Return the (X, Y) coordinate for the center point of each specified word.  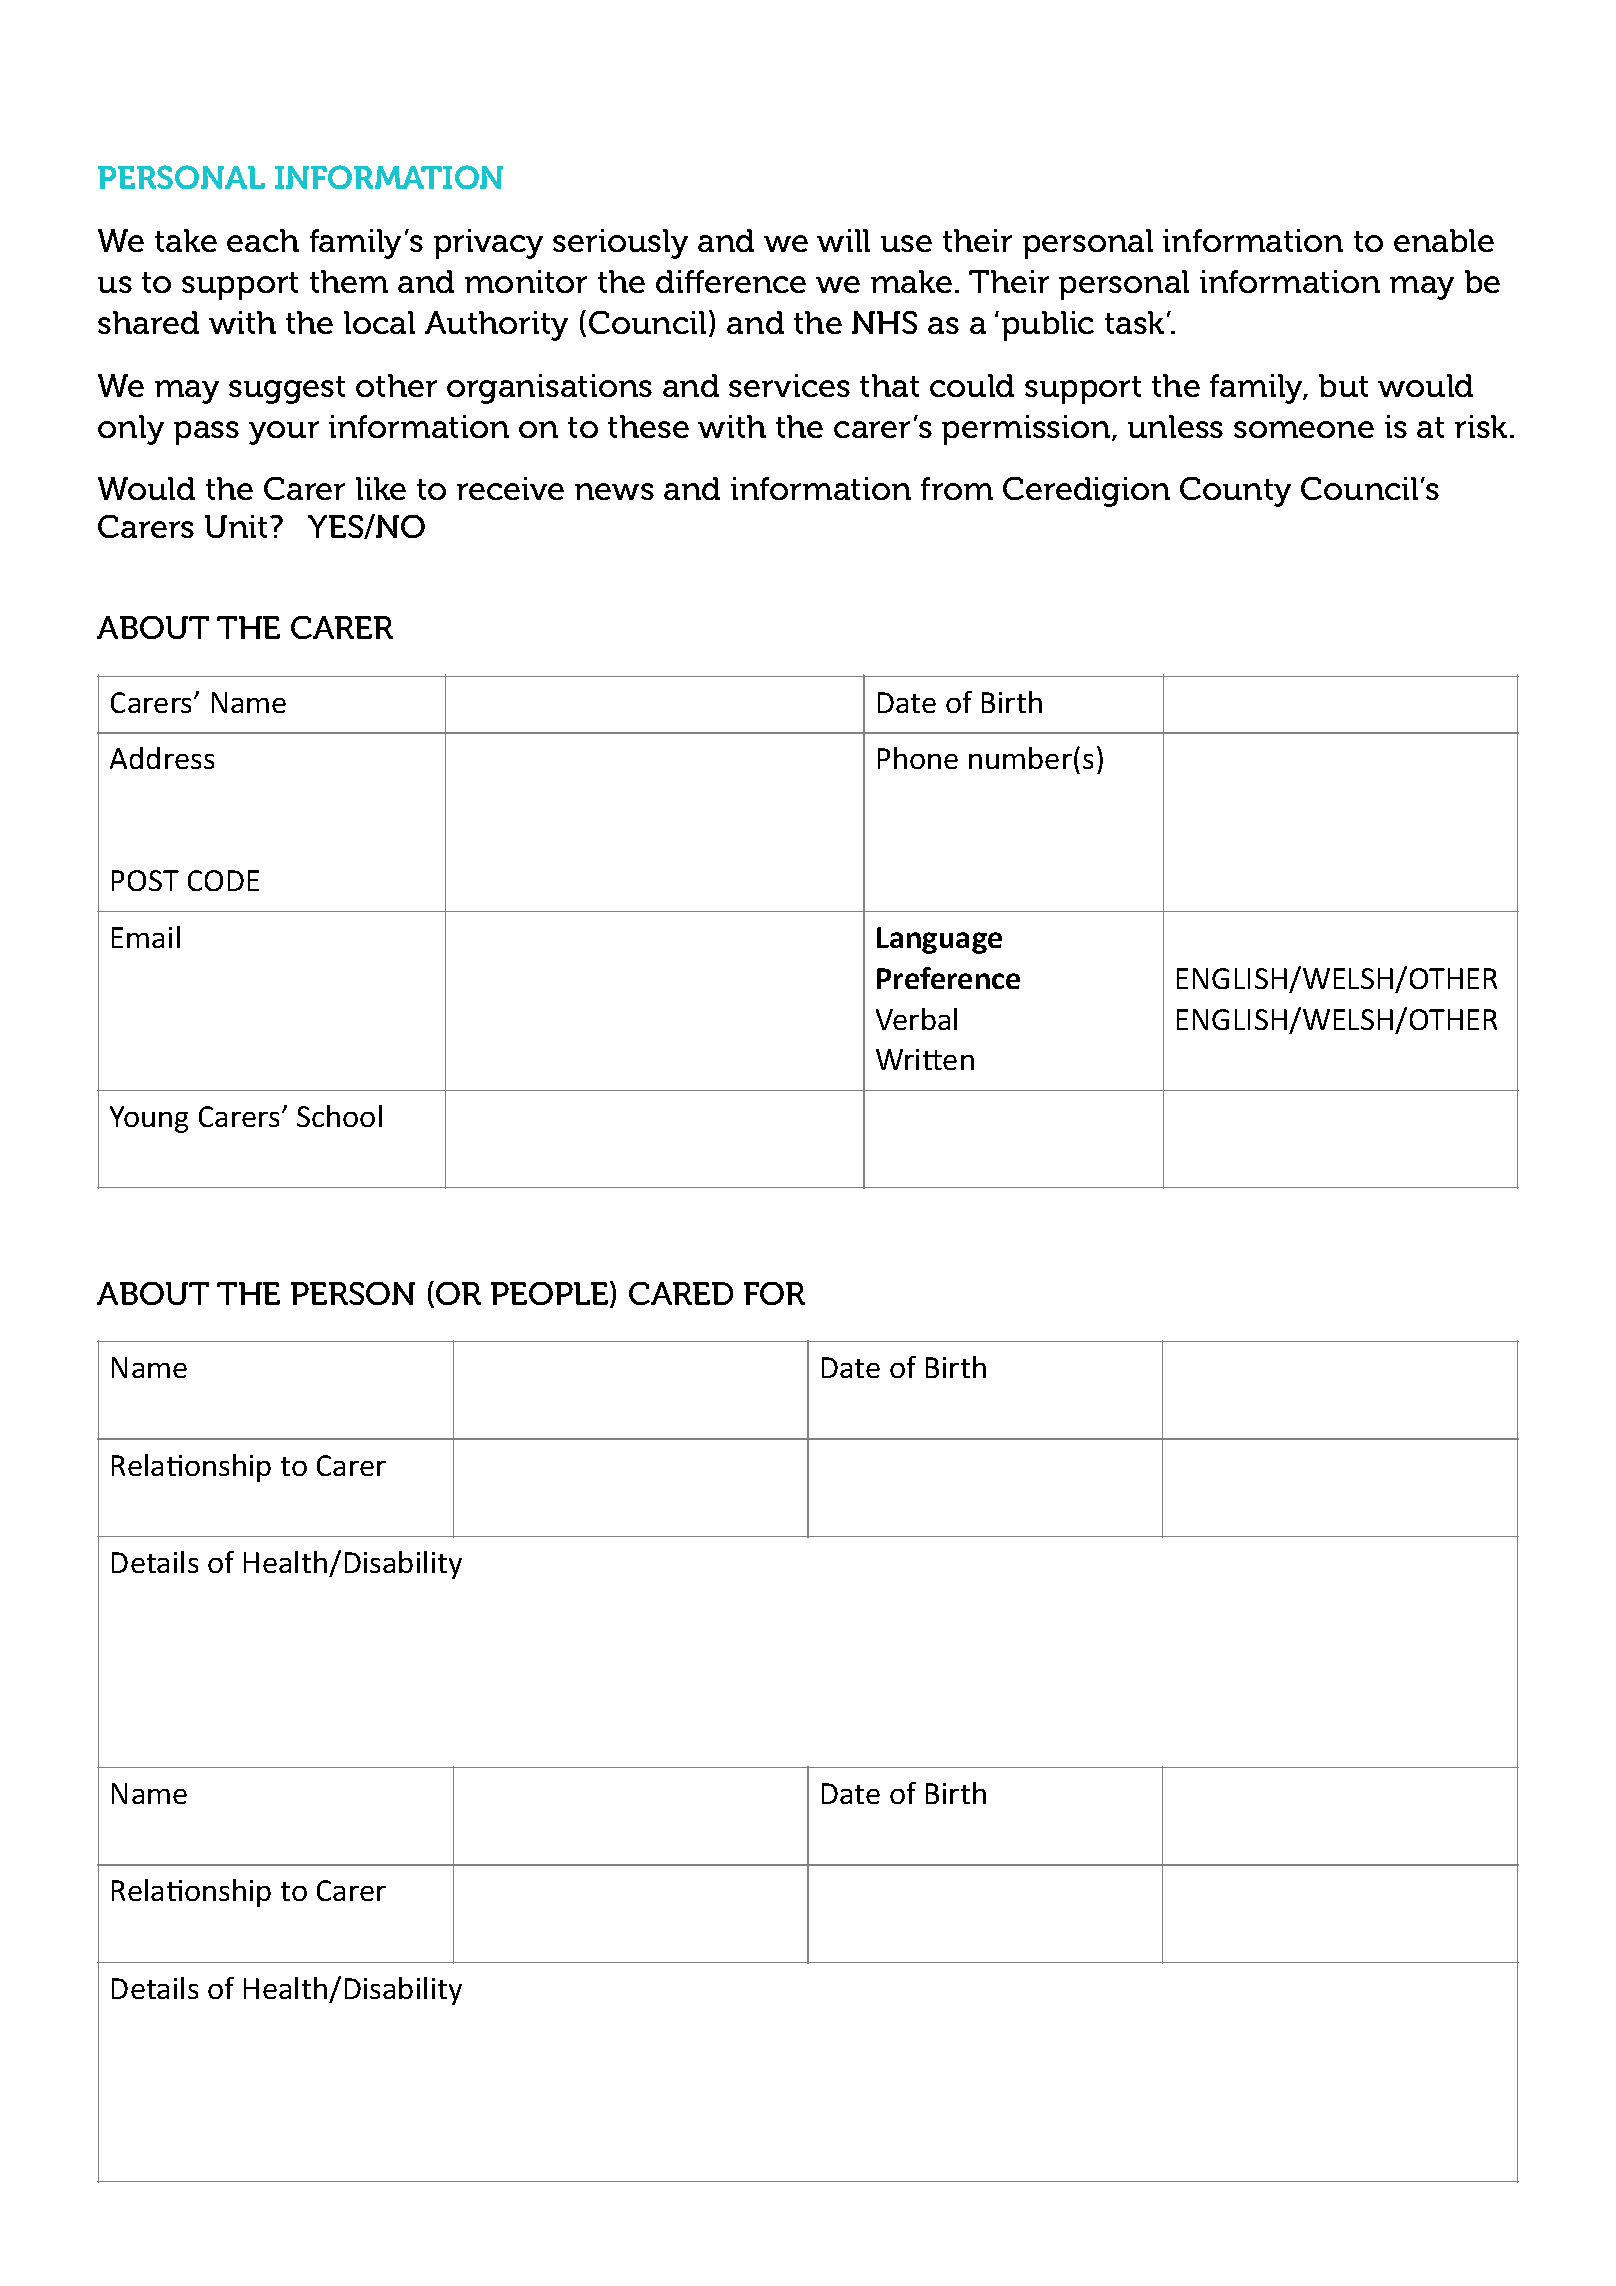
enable (1444, 240)
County (1235, 492)
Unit (236, 526)
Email (146, 937)
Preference (948, 978)
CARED (681, 1293)
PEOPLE (549, 1293)
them (349, 281)
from (957, 488)
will (843, 240)
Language (939, 940)
